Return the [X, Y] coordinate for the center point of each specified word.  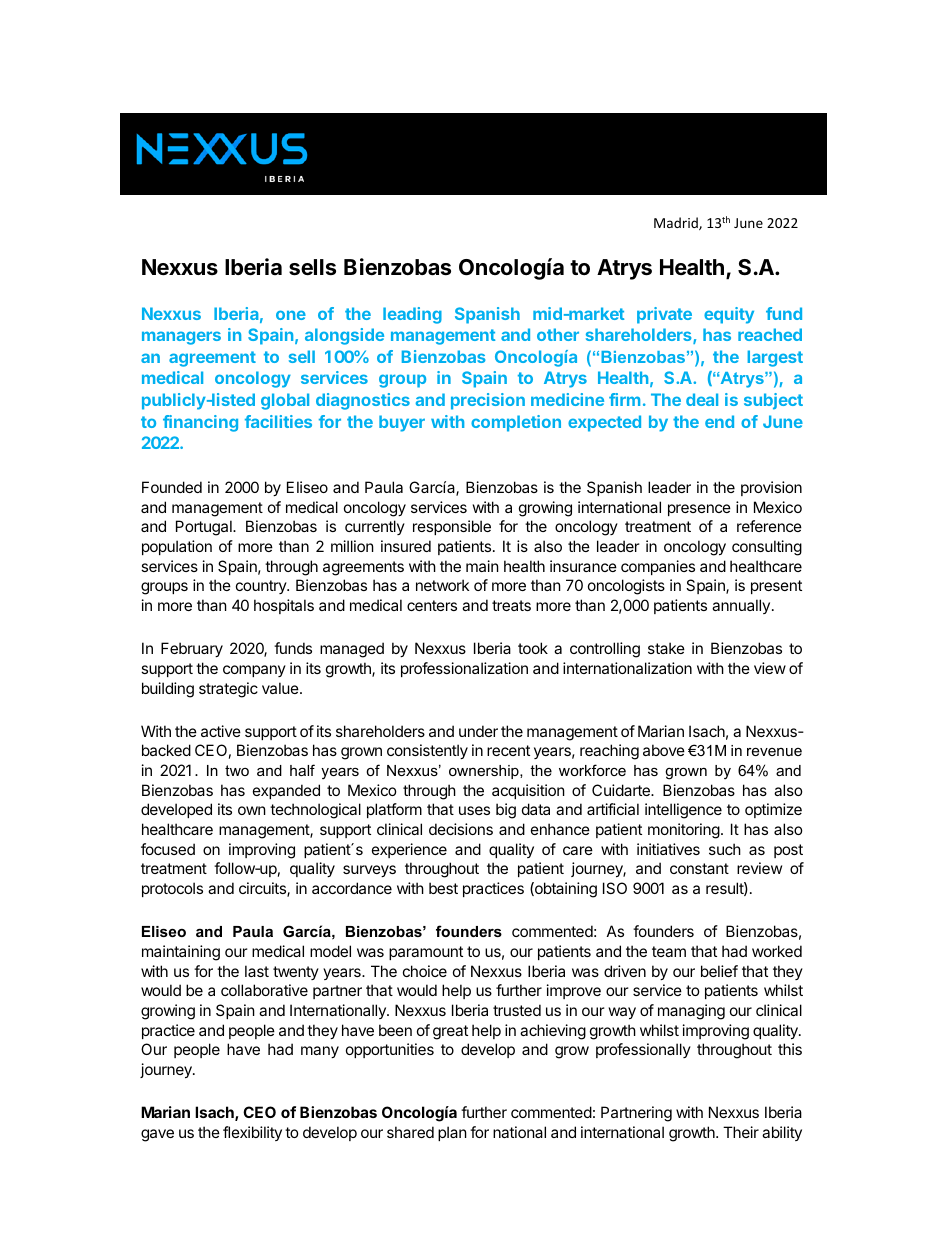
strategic [228, 690]
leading [412, 315]
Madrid [677, 223]
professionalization [464, 669]
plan [452, 1133]
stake [666, 648]
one [291, 315]
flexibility [252, 1133]
